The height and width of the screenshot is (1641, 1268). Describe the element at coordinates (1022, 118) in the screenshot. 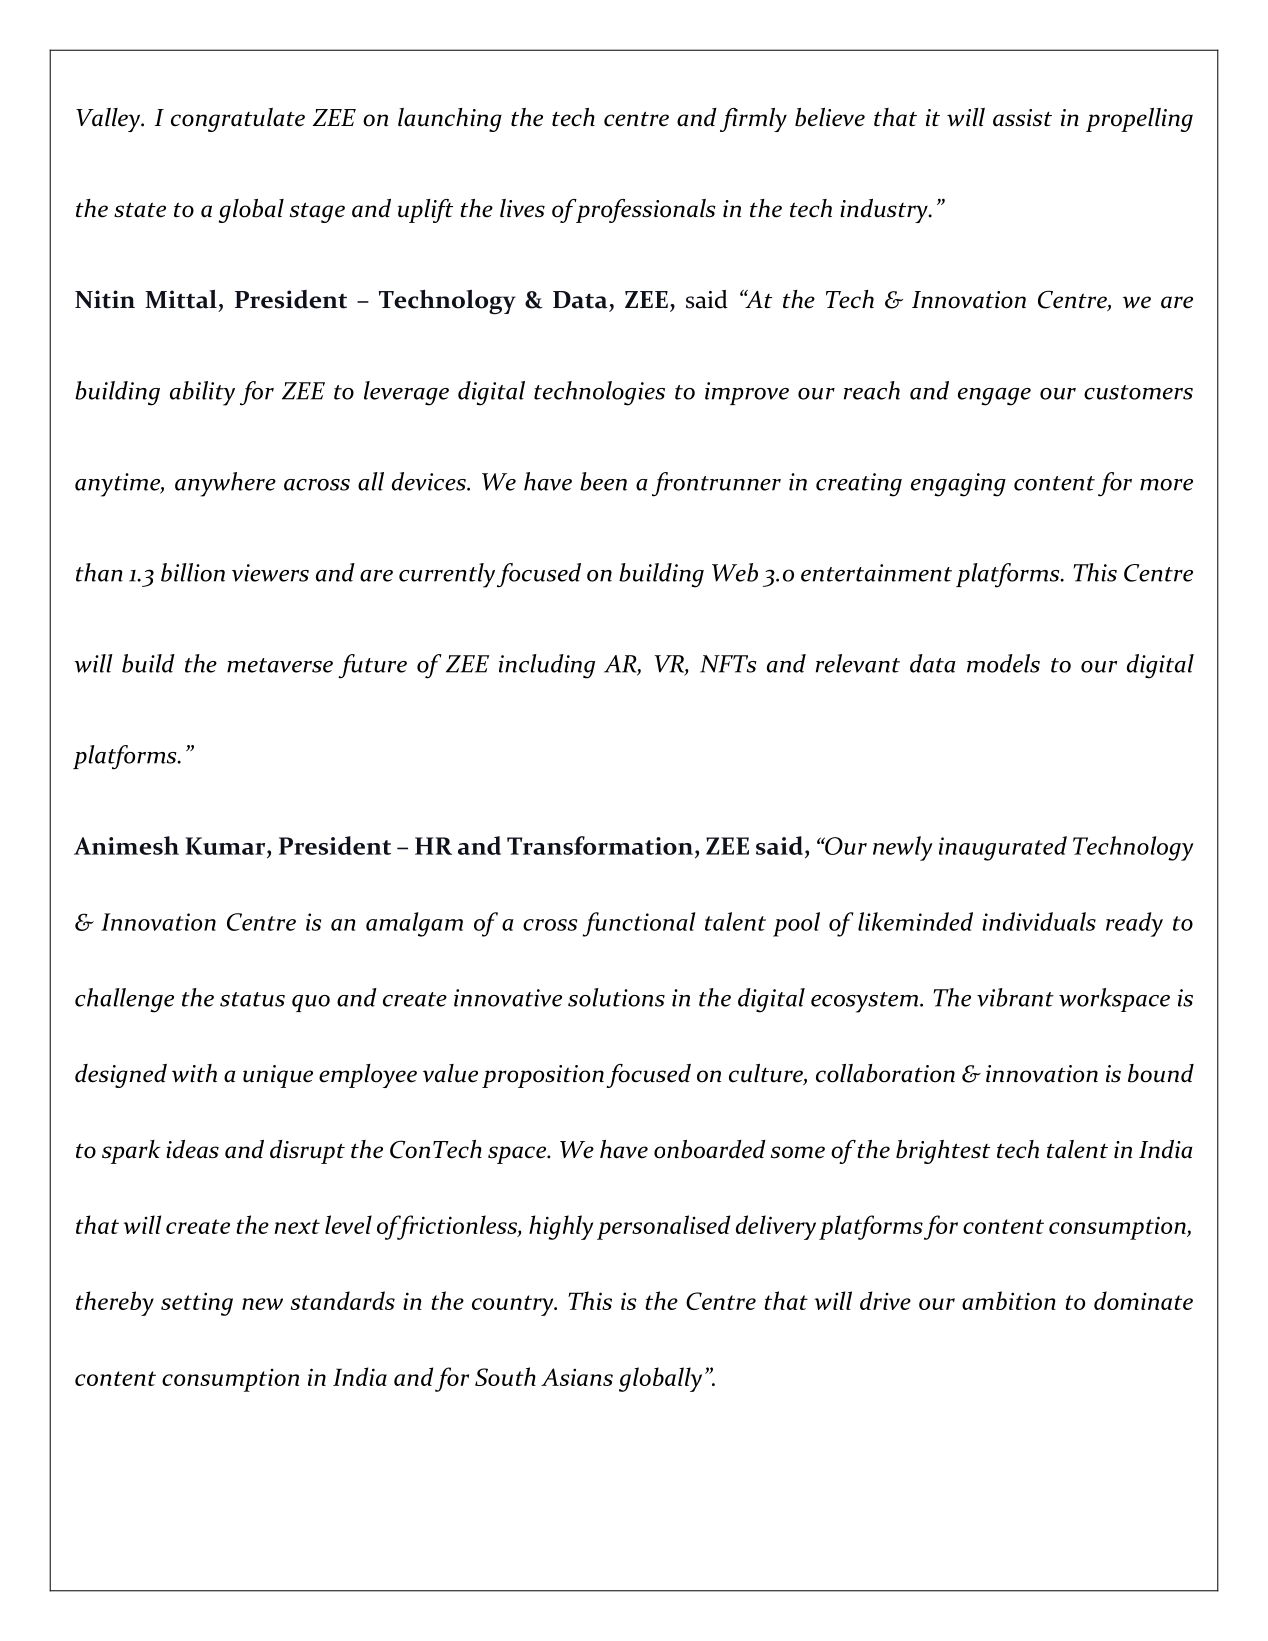

I see `assist` at that location.
